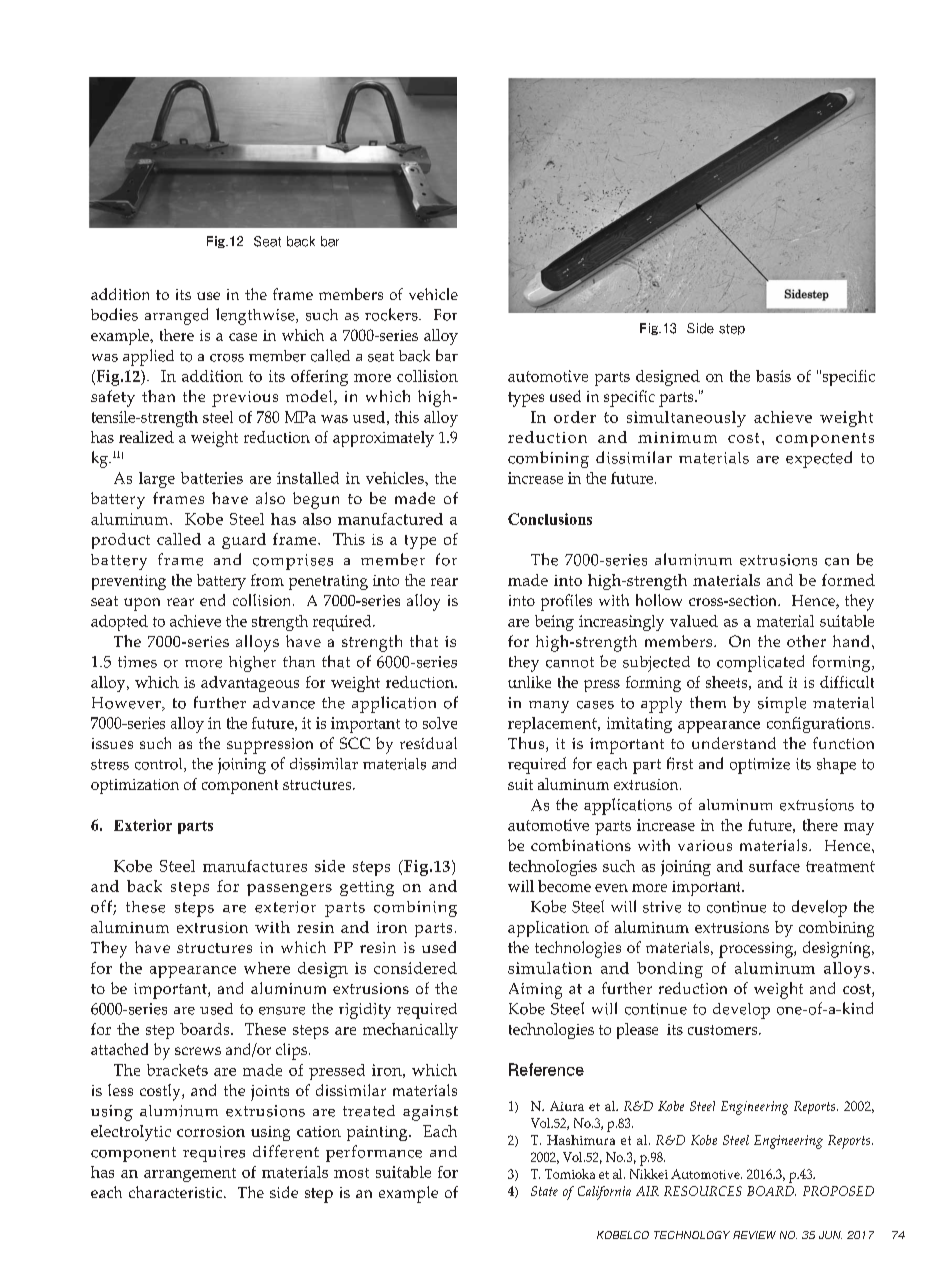  What do you see at coordinates (190, 1175) in the screenshot?
I see `arrangement` at bounding box center [190, 1175].
